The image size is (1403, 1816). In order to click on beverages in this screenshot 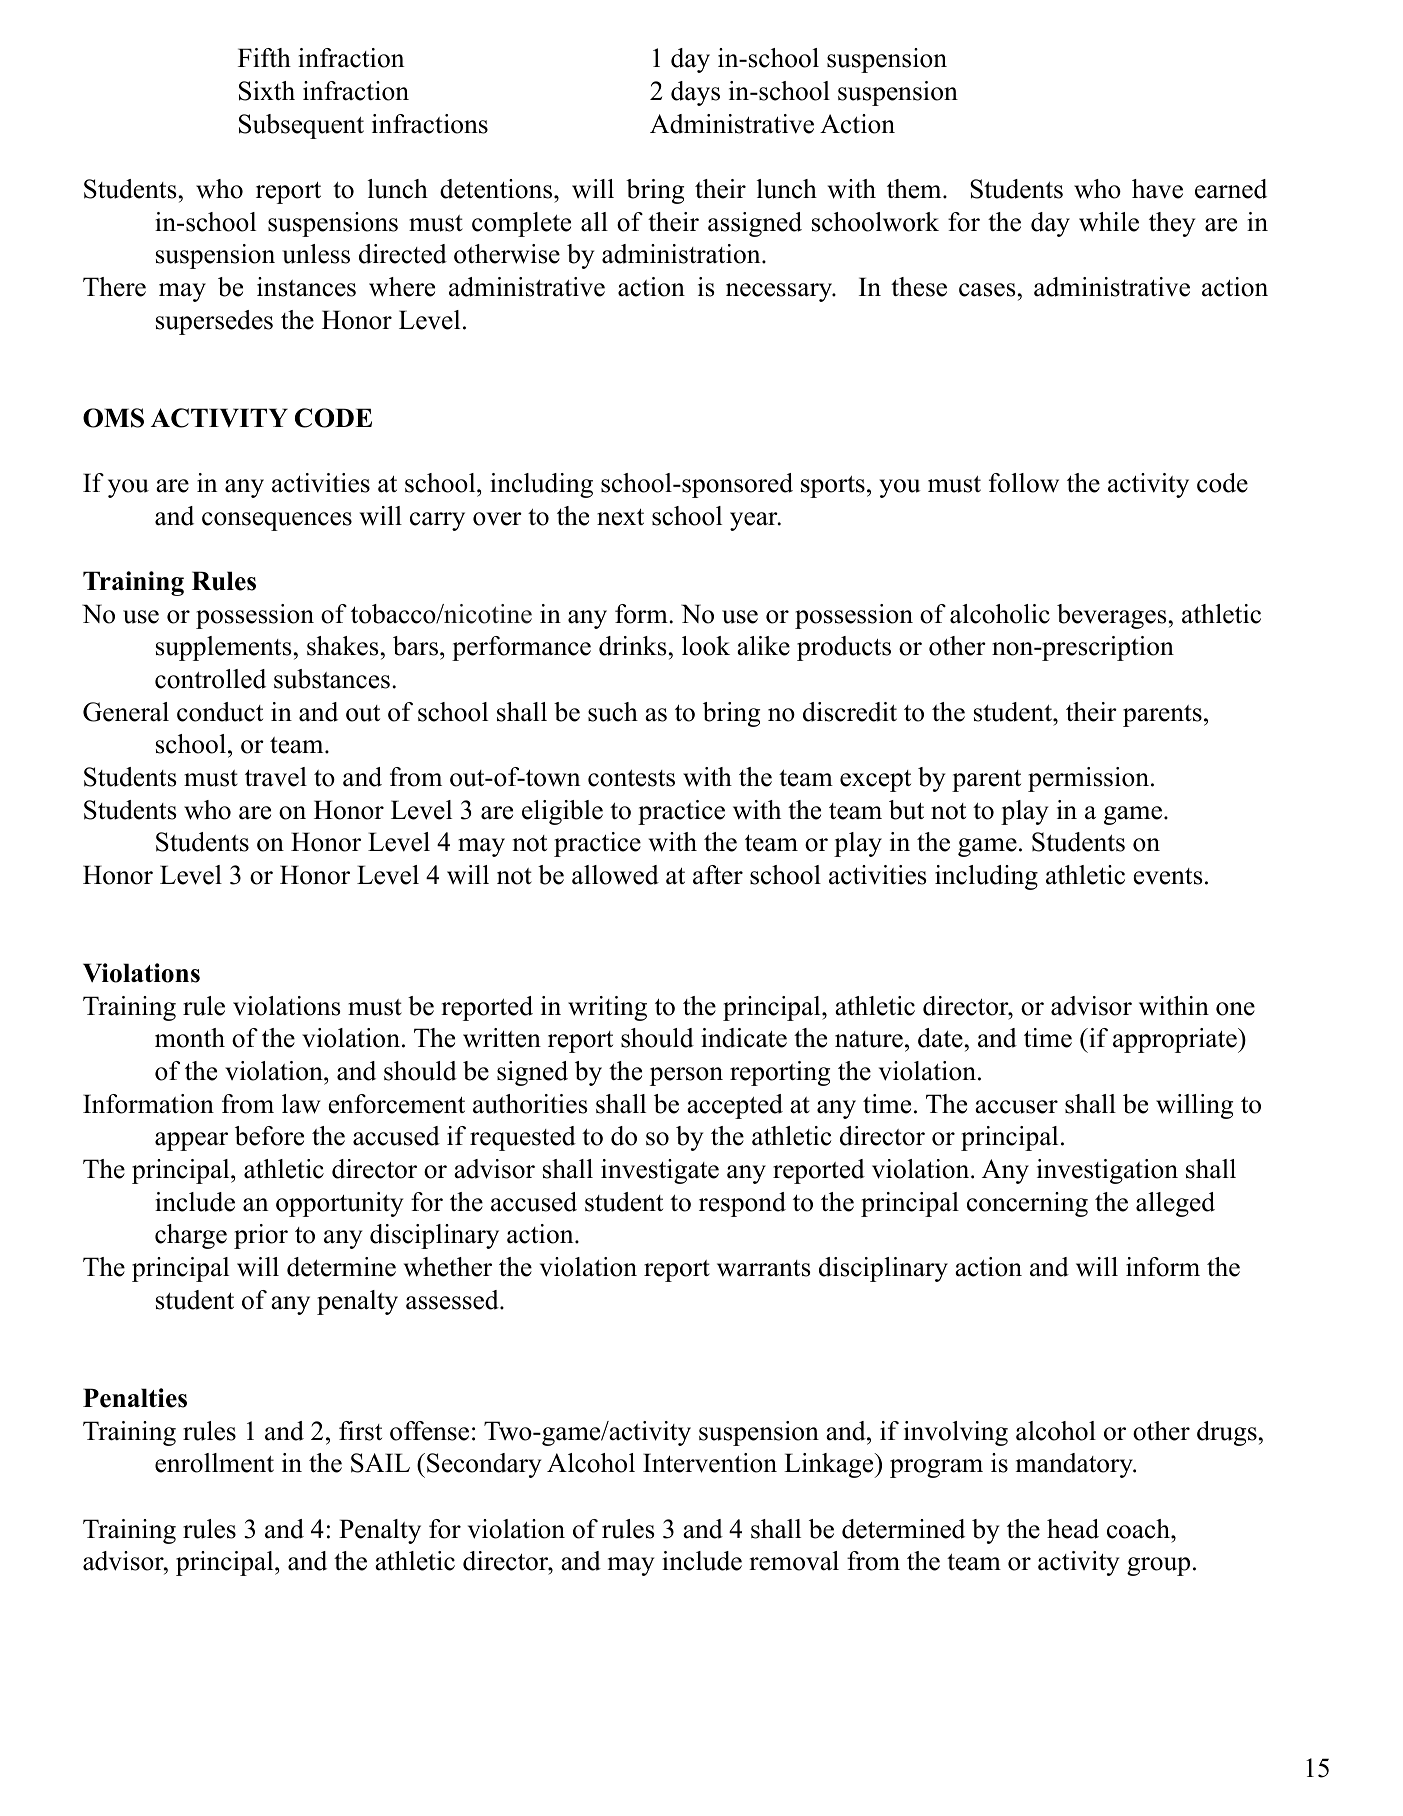, I will do `click(1112, 616)`.
